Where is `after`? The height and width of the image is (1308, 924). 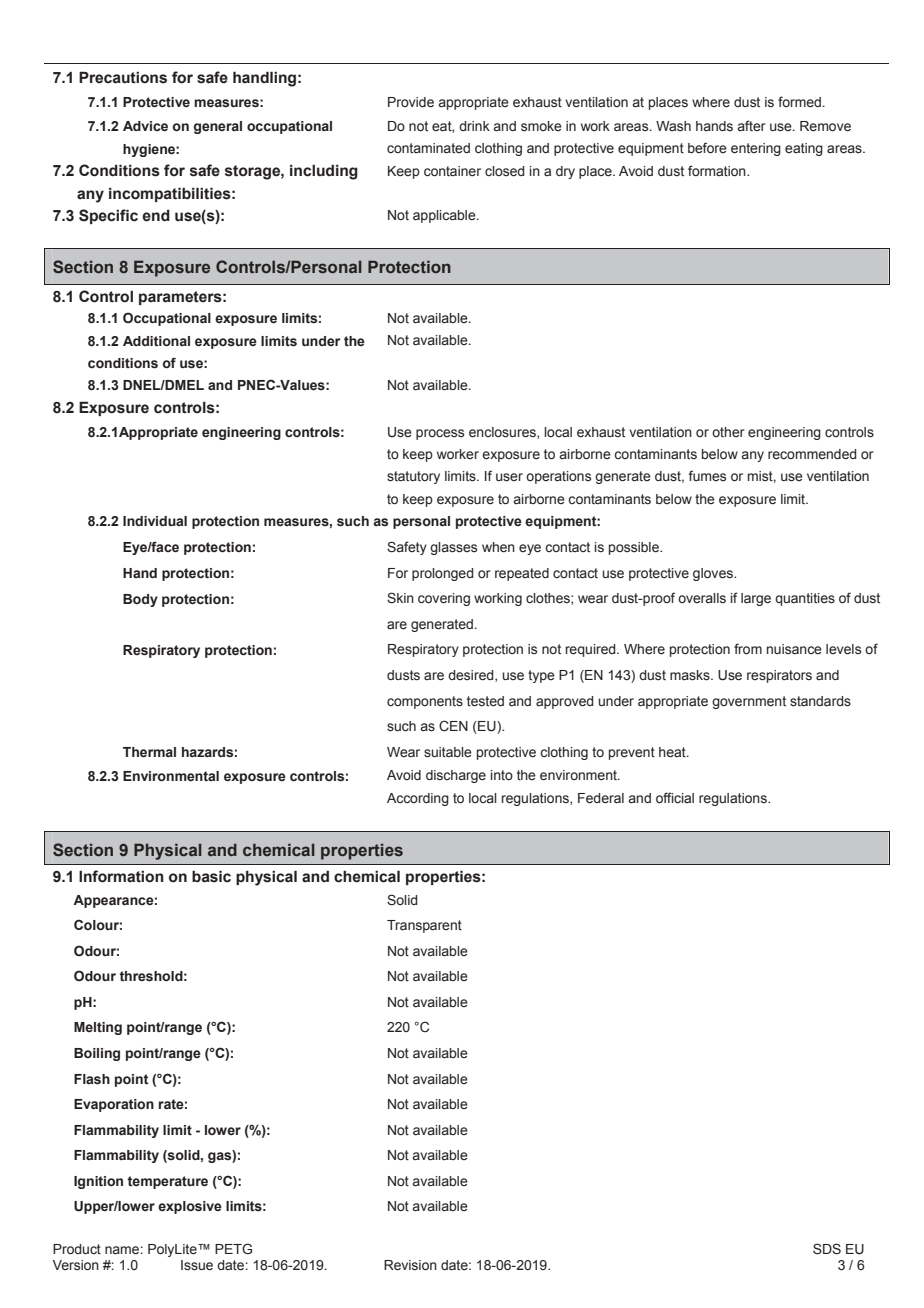
after is located at coordinates (751, 125).
